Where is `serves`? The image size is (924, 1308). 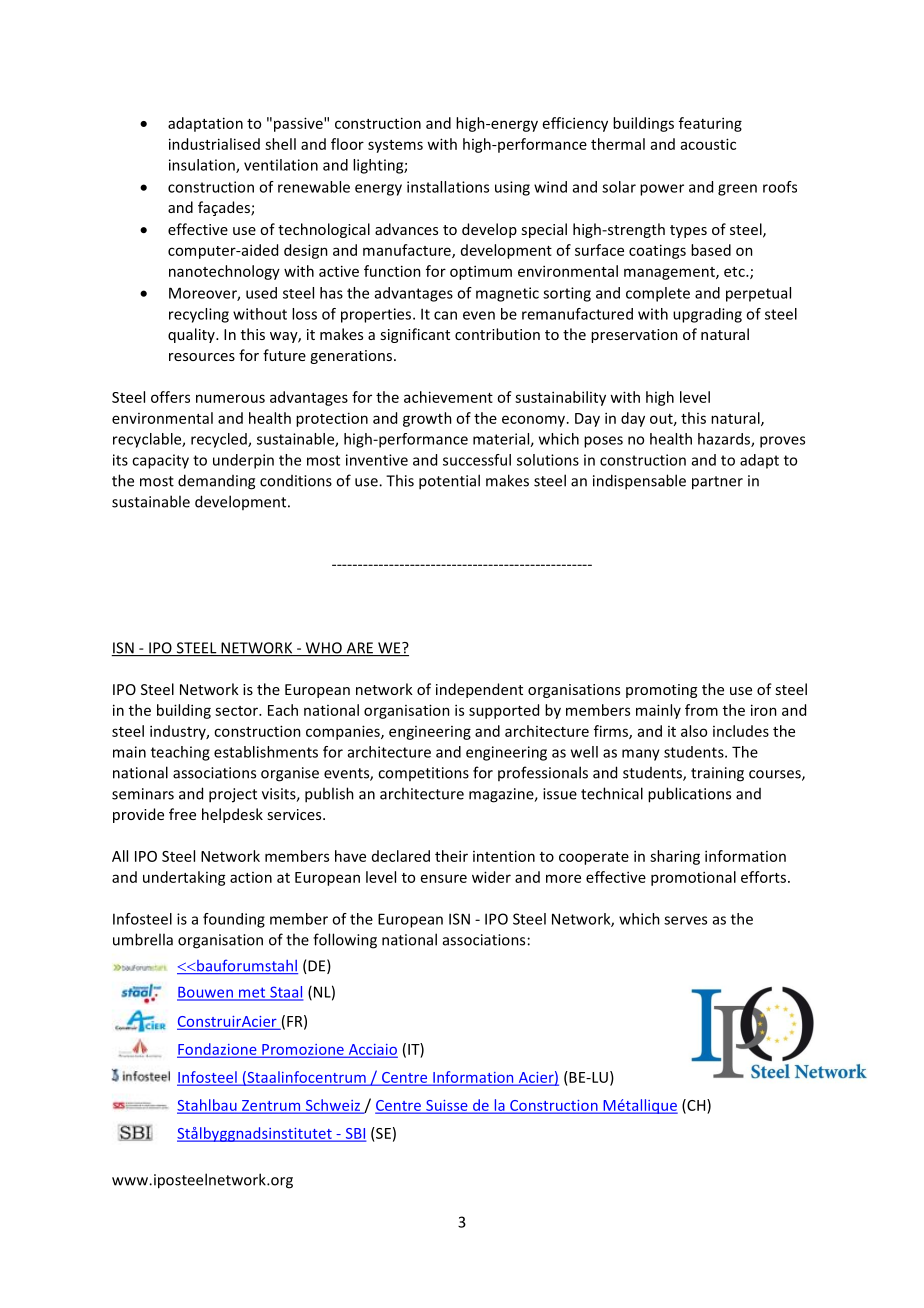
serves is located at coordinates (685, 920).
